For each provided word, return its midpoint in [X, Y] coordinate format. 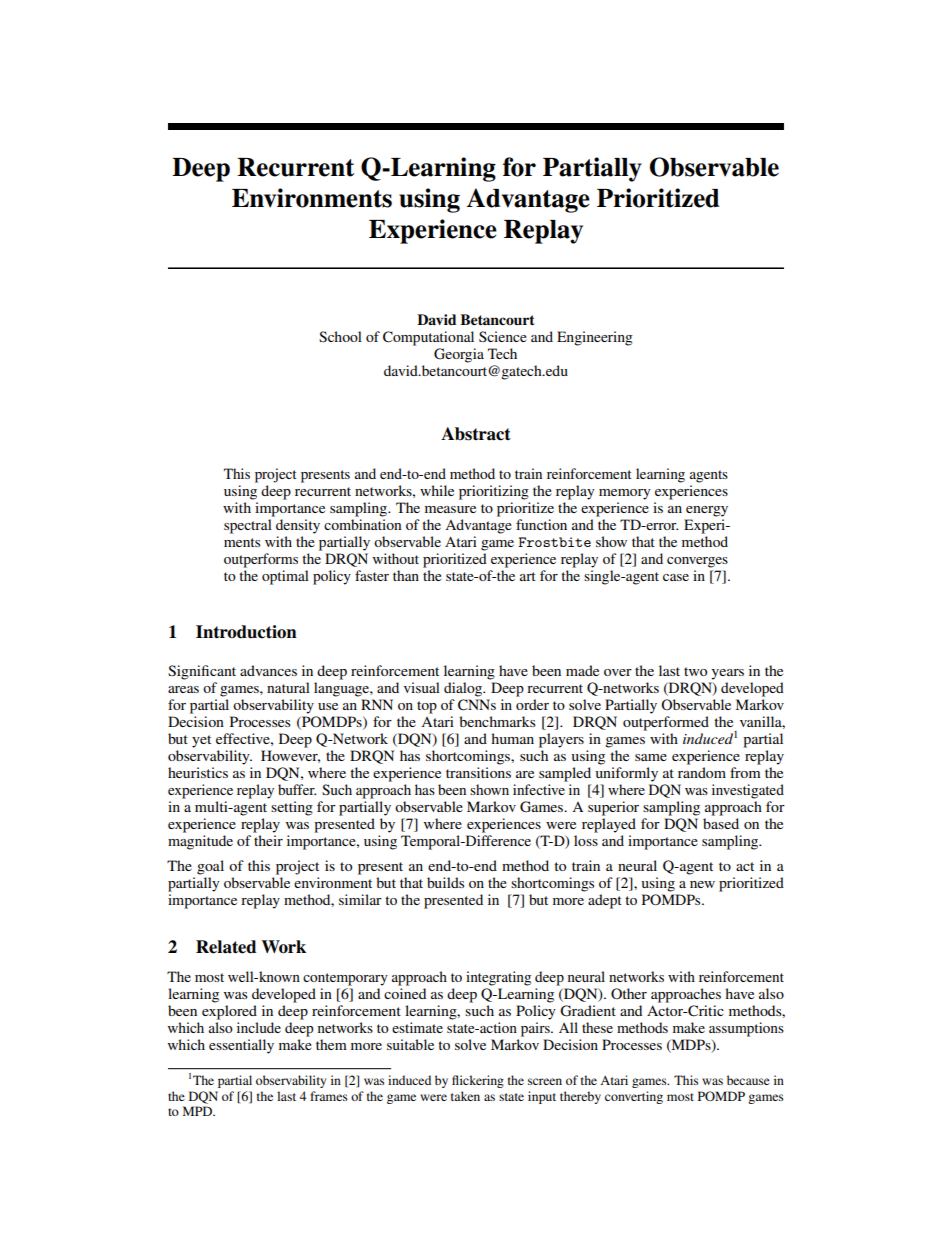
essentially [241, 1046]
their [268, 840]
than [406, 575]
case [676, 577]
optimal [285, 577]
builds [445, 882]
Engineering [595, 338]
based [721, 823]
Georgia [459, 355]
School [340, 336]
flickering [478, 1081]
